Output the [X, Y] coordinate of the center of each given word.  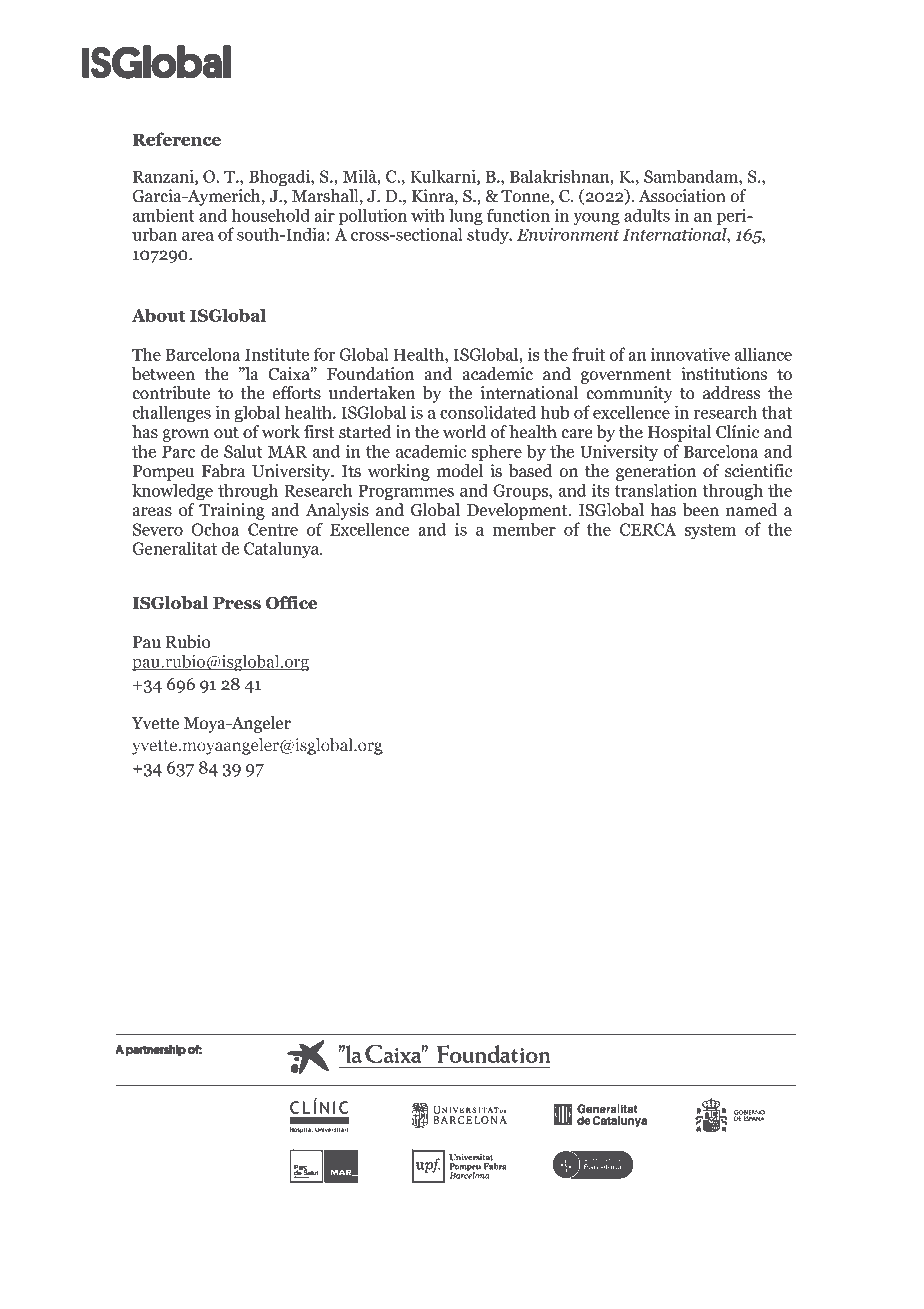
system [710, 532]
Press [237, 603]
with [428, 215]
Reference [177, 139]
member [524, 529]
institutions [724, 374]
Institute [277, 354]
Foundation [370, 374]
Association [682, 196]
